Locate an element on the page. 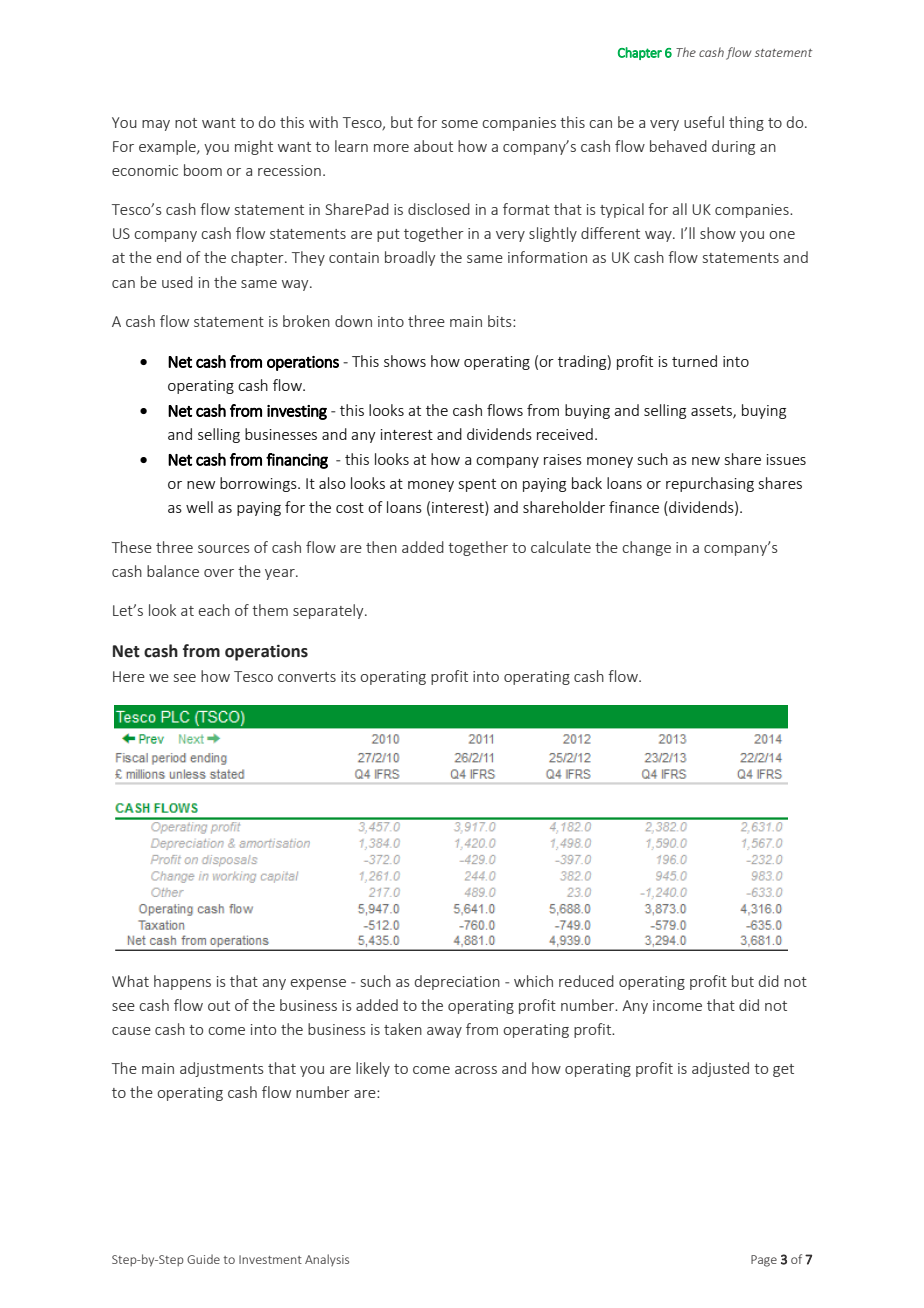  during is located at coordinates (733, 147).
